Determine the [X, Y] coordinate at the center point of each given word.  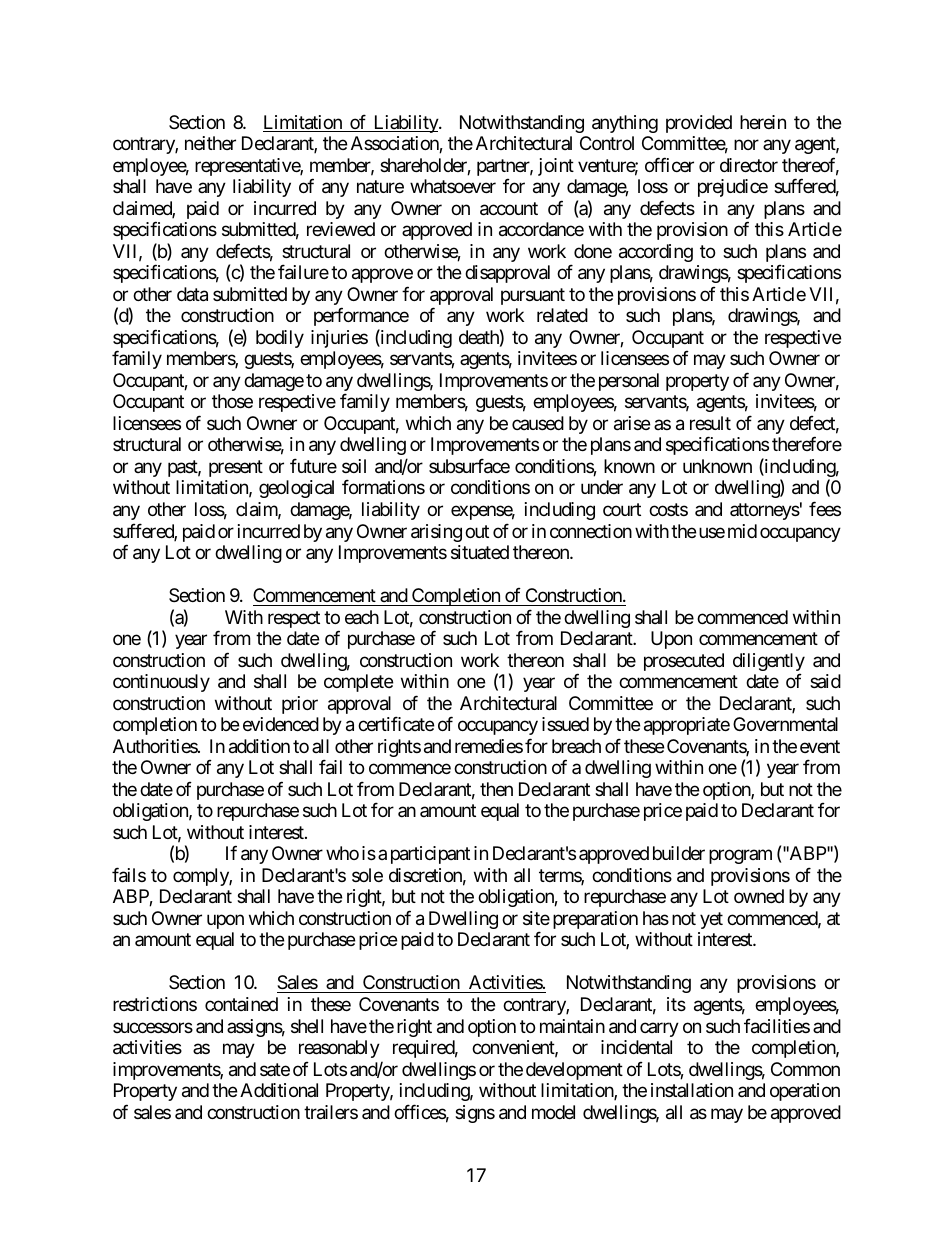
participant [430, 855]
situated [480, 552]
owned [759, 896]
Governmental [785, 724]
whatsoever [453, 186]
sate [275, 1069]
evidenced [281, 724]
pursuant [533, 296]
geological [296, 489]
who [342, 853]
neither [210, 143]
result [710, 423]
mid [742, 531]
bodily [280, 339]
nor [746, 145]
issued [565, 724]
